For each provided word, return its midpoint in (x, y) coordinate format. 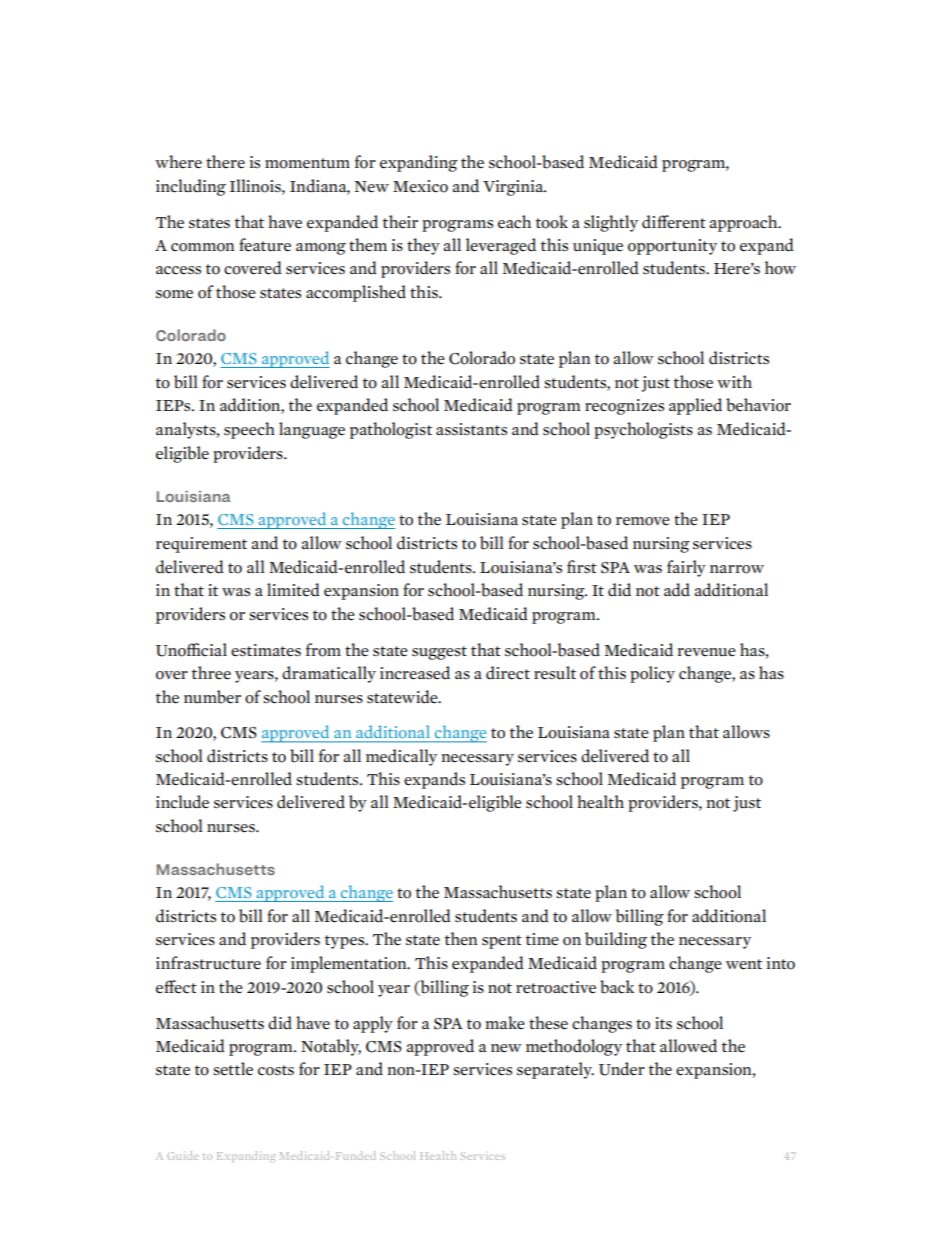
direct (508, 673)
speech (249, 430)
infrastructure (208, 963)
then (461, 939)
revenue (706, 652)
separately (555, 1070)
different (674, 222)
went (744, 964)
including (191, 187)
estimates (266, 650)
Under (622, 1069)
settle (233, 1069)
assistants (471, 429)
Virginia (514, 188)
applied (695, 406)
